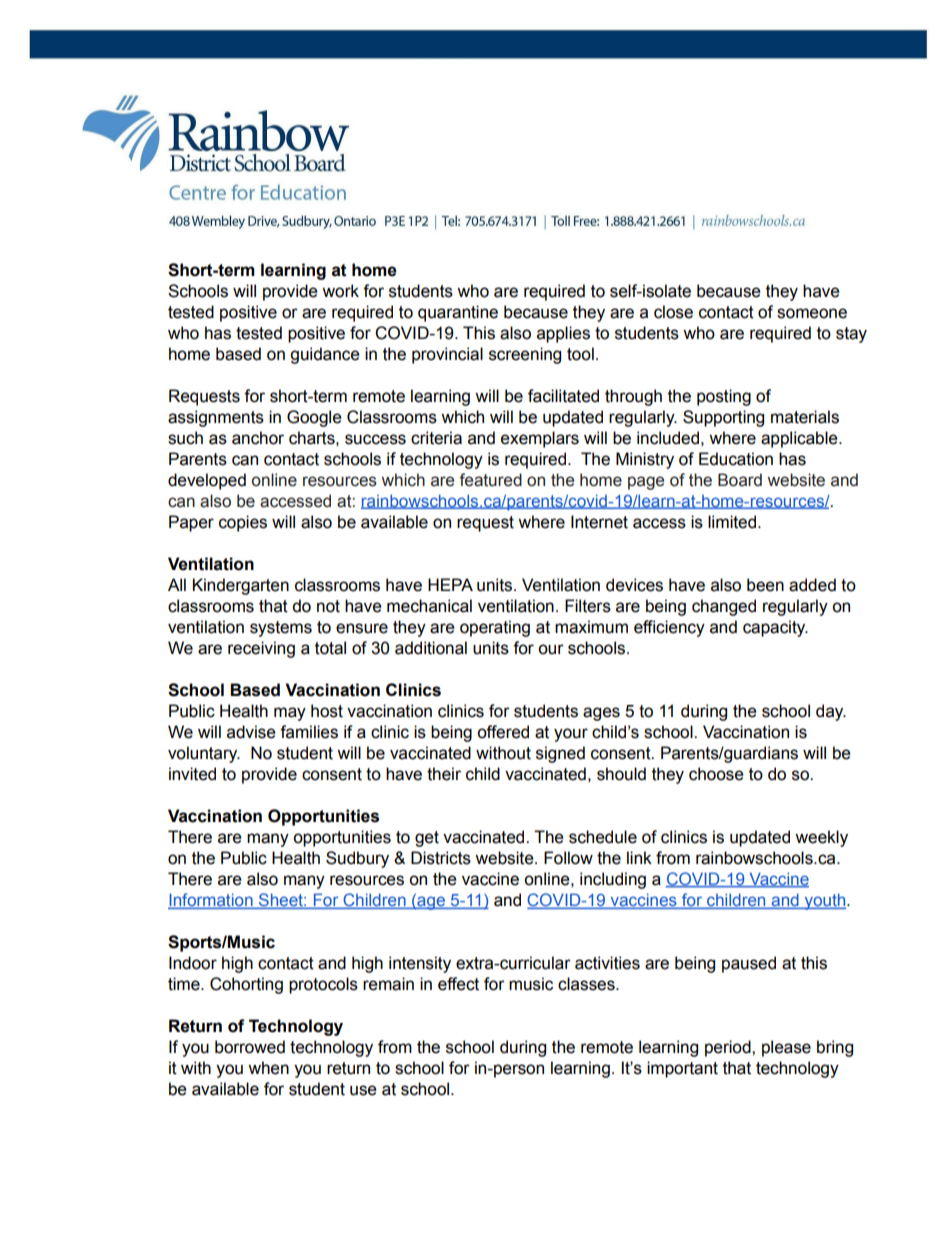 The height and width of the image is (1233, 952). Describe the element at coordinates (250, 1047) in the image. I see `borrowed` at that location.
